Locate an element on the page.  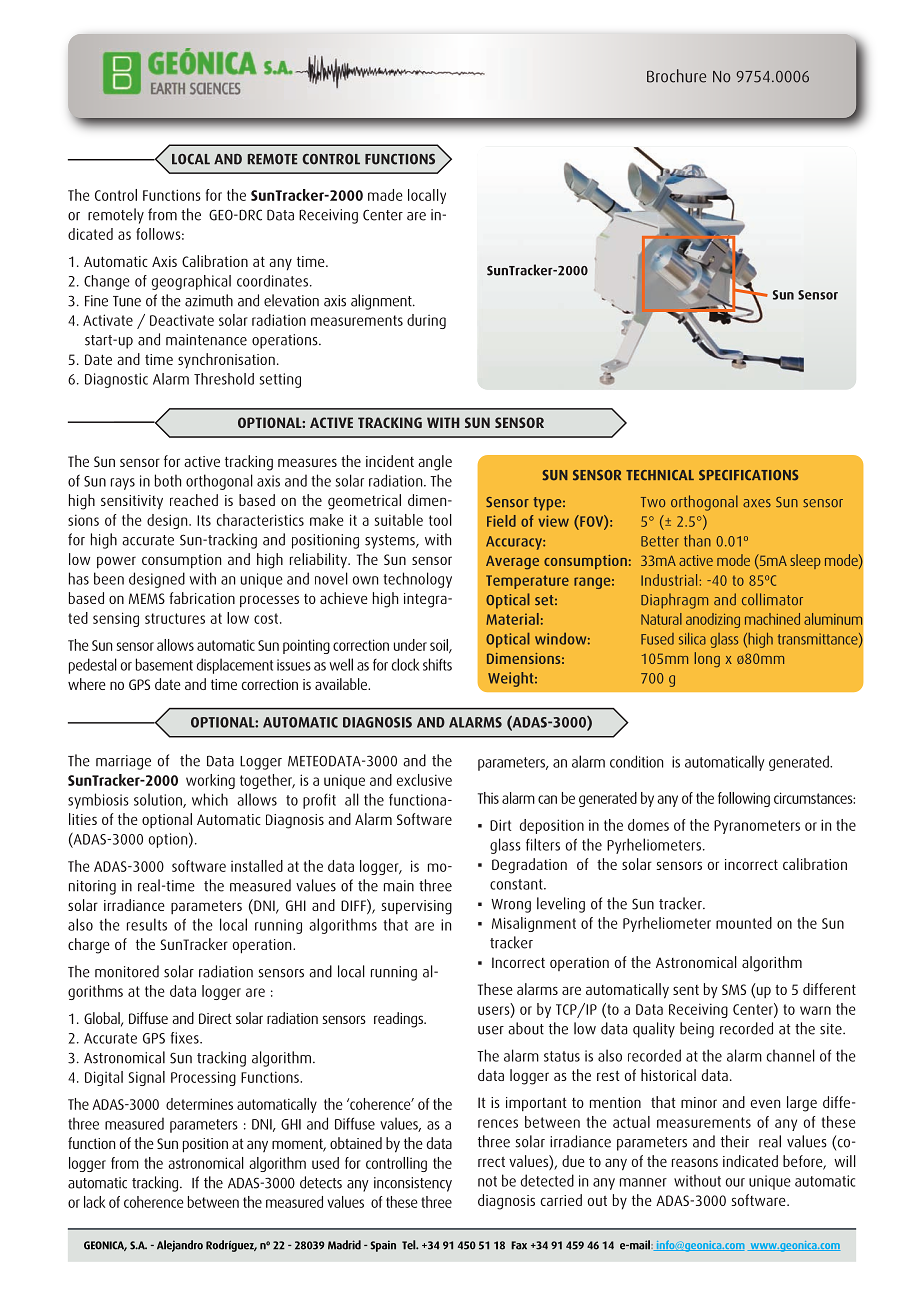
not is located at coordinates (487, 1181).
